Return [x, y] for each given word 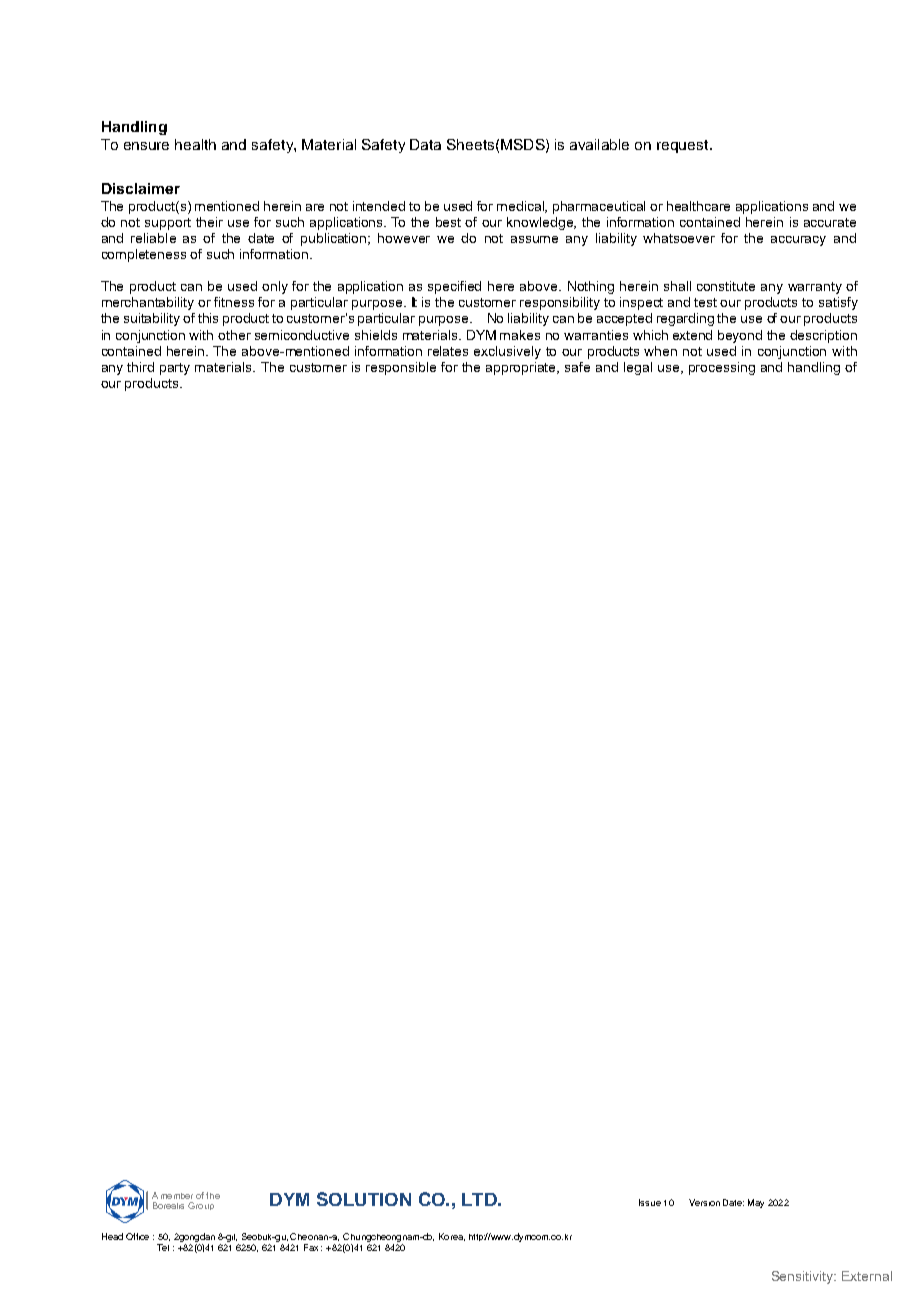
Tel [163, 1247]
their [209, 222]
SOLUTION [364, 1199]
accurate [830, 222]
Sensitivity [804, 1277]
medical [522, 207]
